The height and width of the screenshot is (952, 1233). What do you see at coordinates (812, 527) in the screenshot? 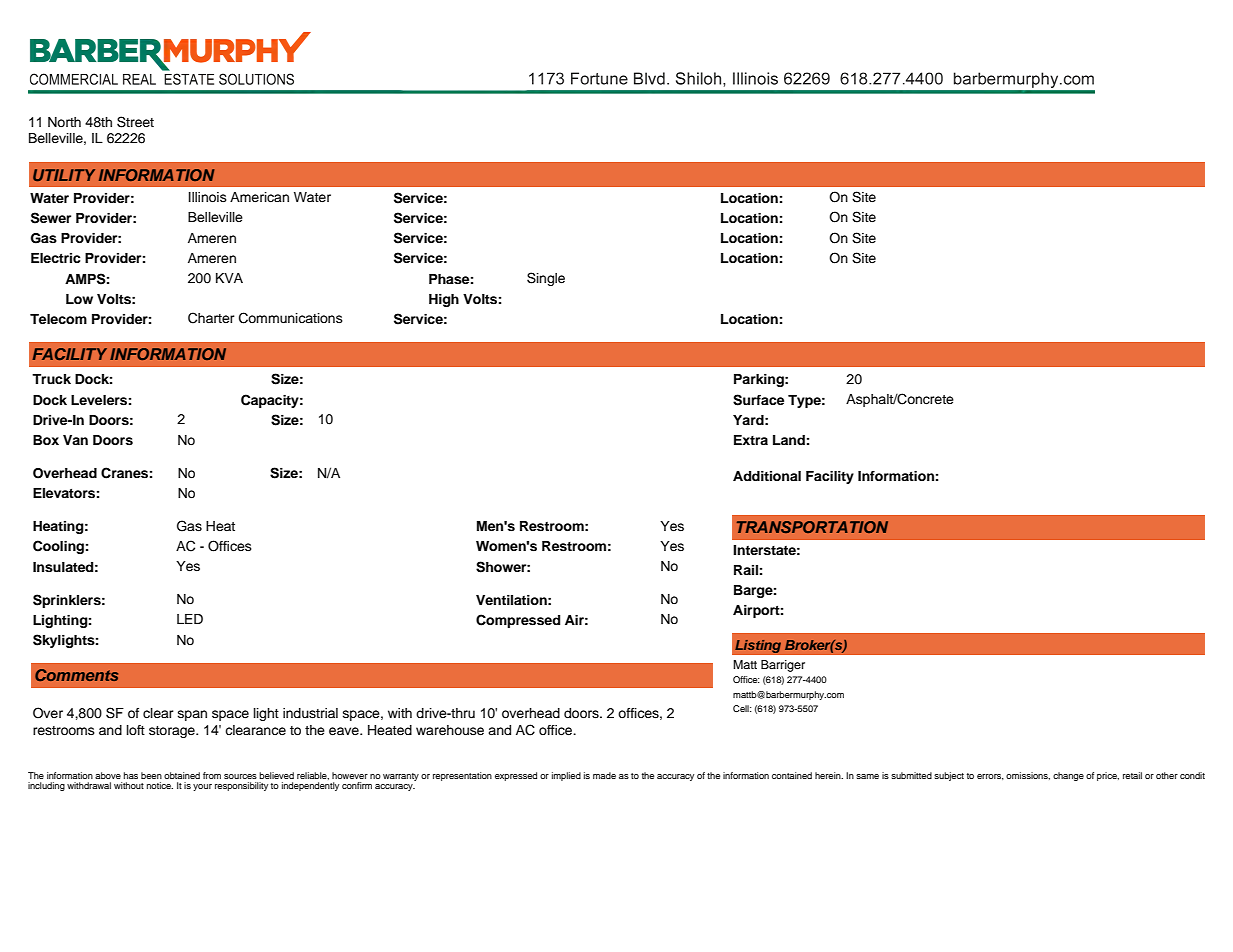
I see `TRANSPORTATION` at bounding box center [812, 527].
